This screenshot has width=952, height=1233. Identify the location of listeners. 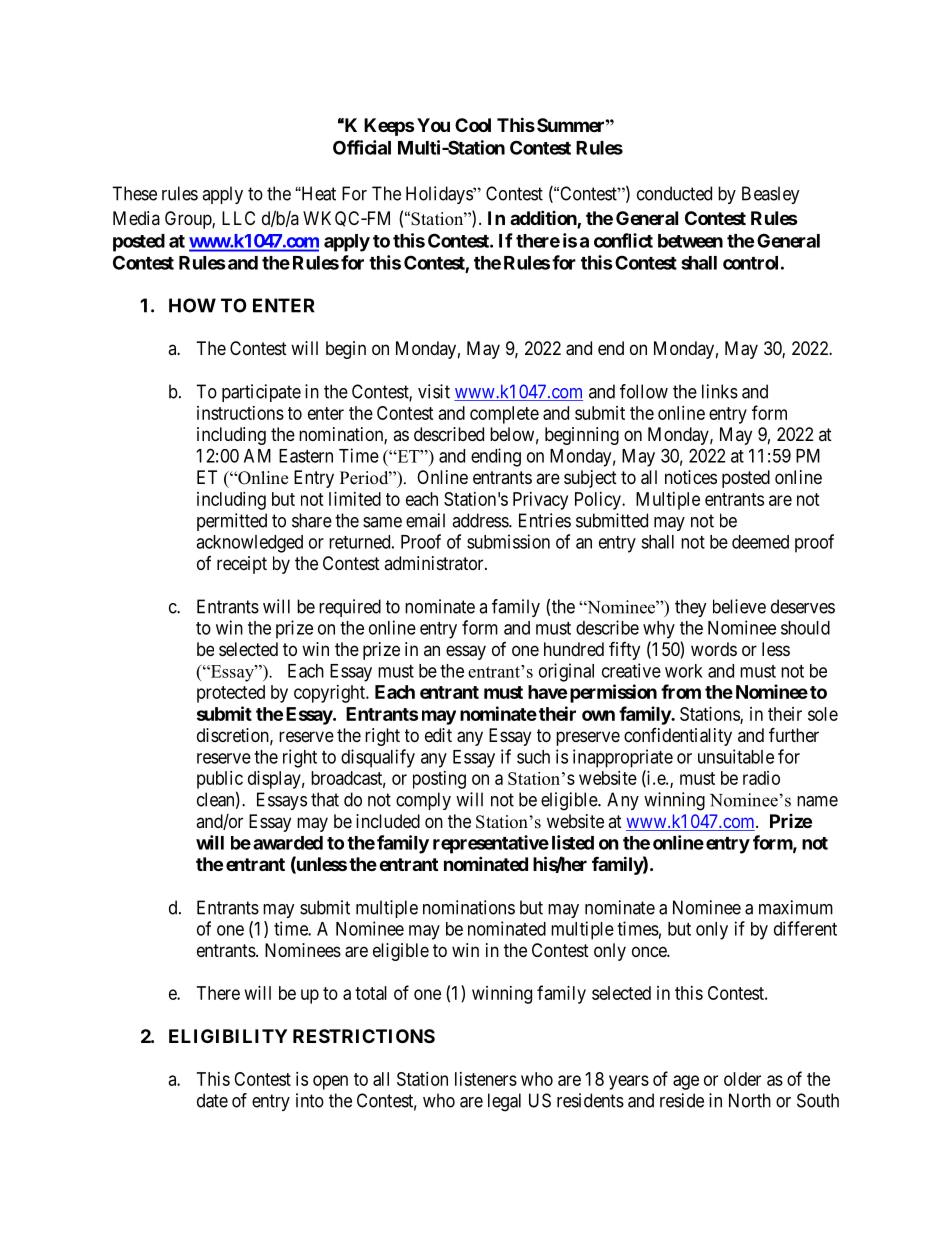
(486, 1079).
